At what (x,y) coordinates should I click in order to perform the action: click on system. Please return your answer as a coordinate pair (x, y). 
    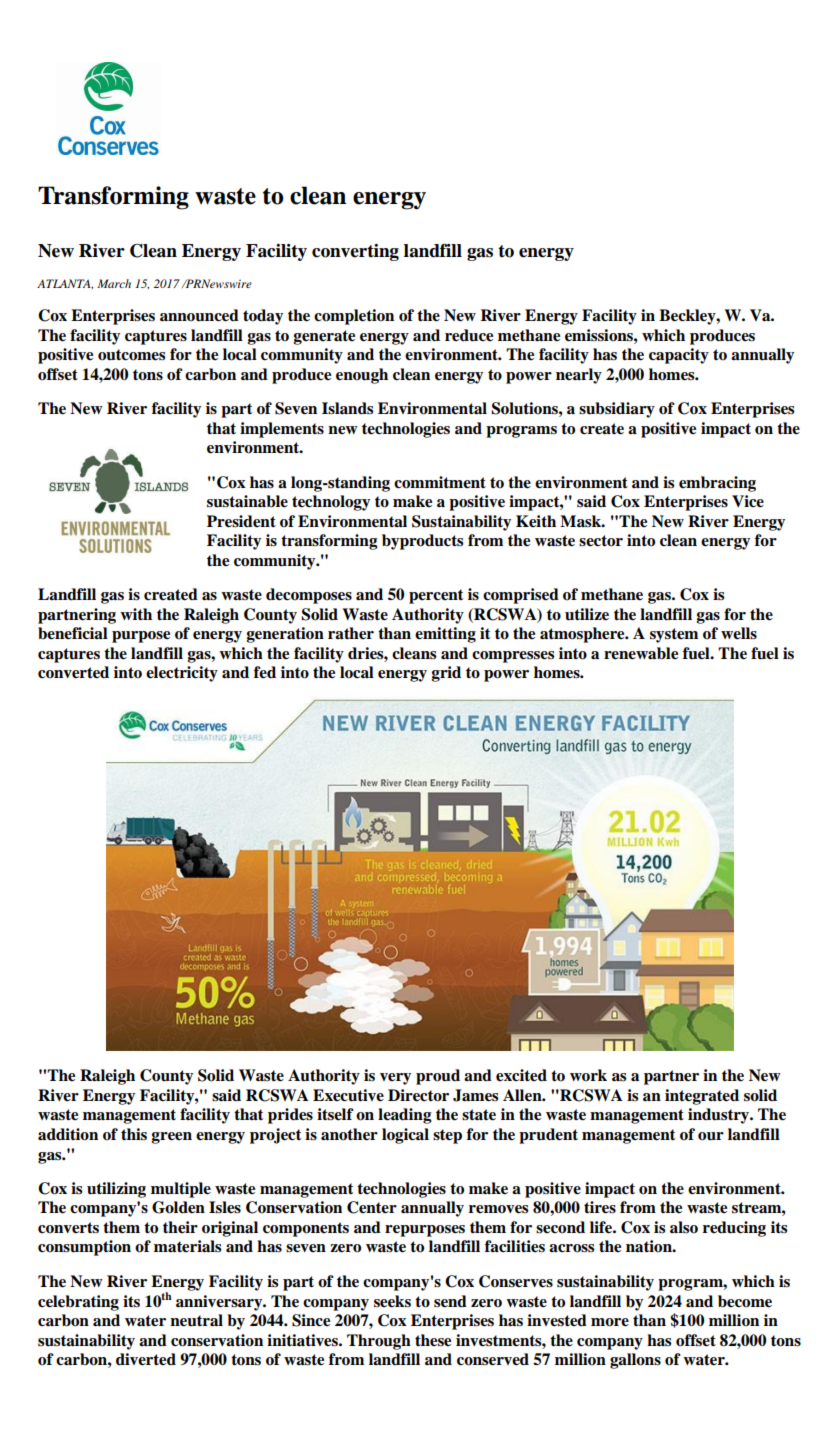
    Looking at the image, I should click on (674, 635).
